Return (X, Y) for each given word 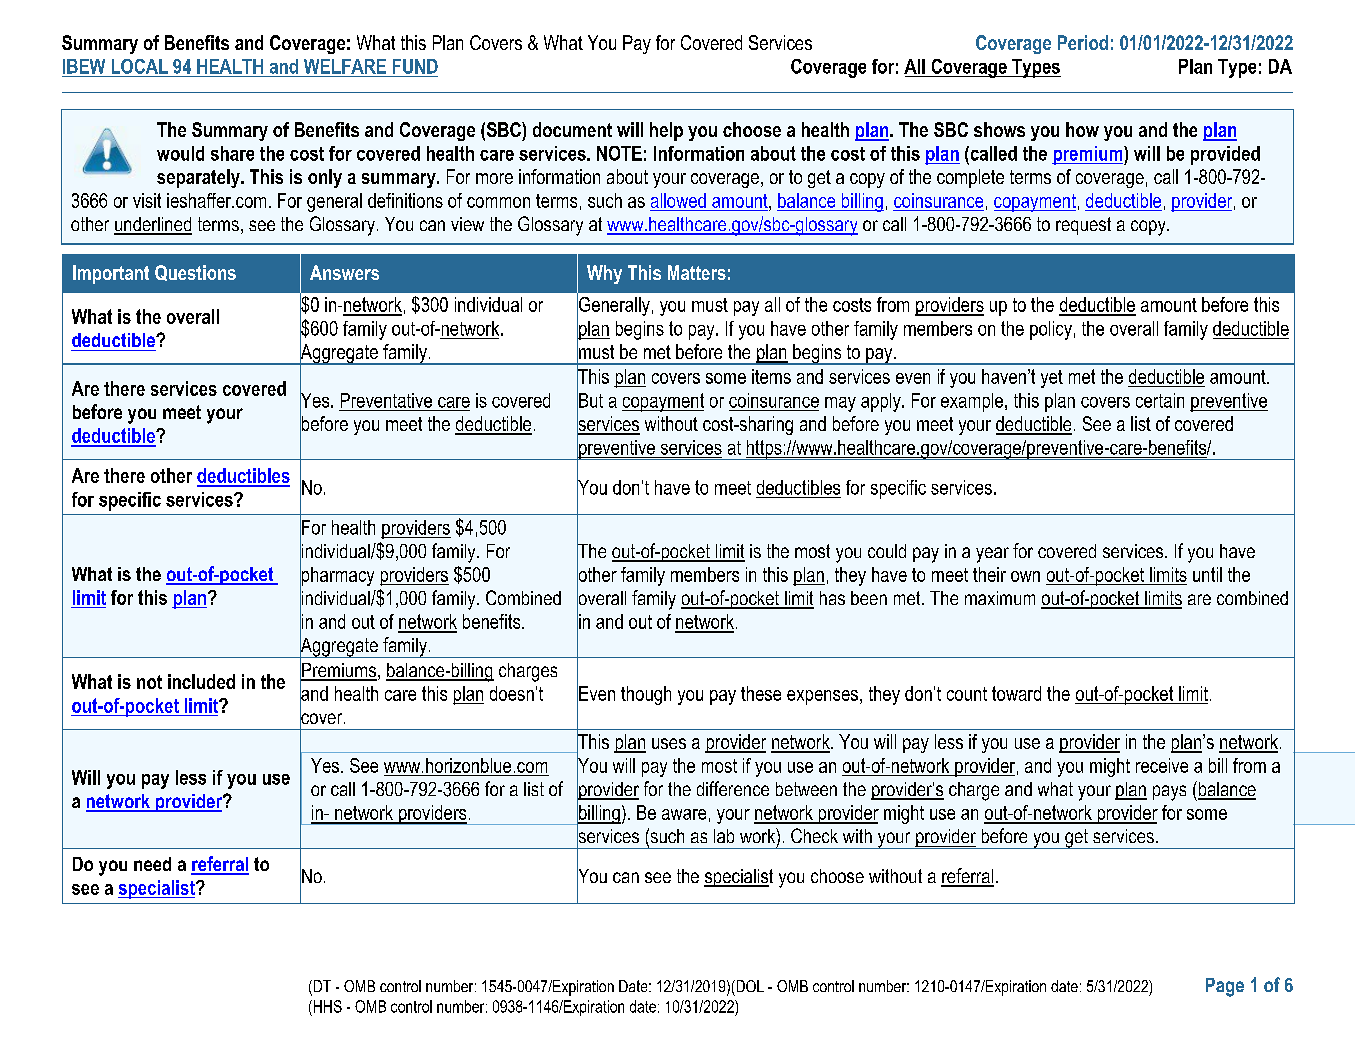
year (992, 555)
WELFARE (345, 66)
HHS (326, 1006)
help (666, 131)
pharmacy (337, 576)
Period (1083, 42)
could (887, 551)
